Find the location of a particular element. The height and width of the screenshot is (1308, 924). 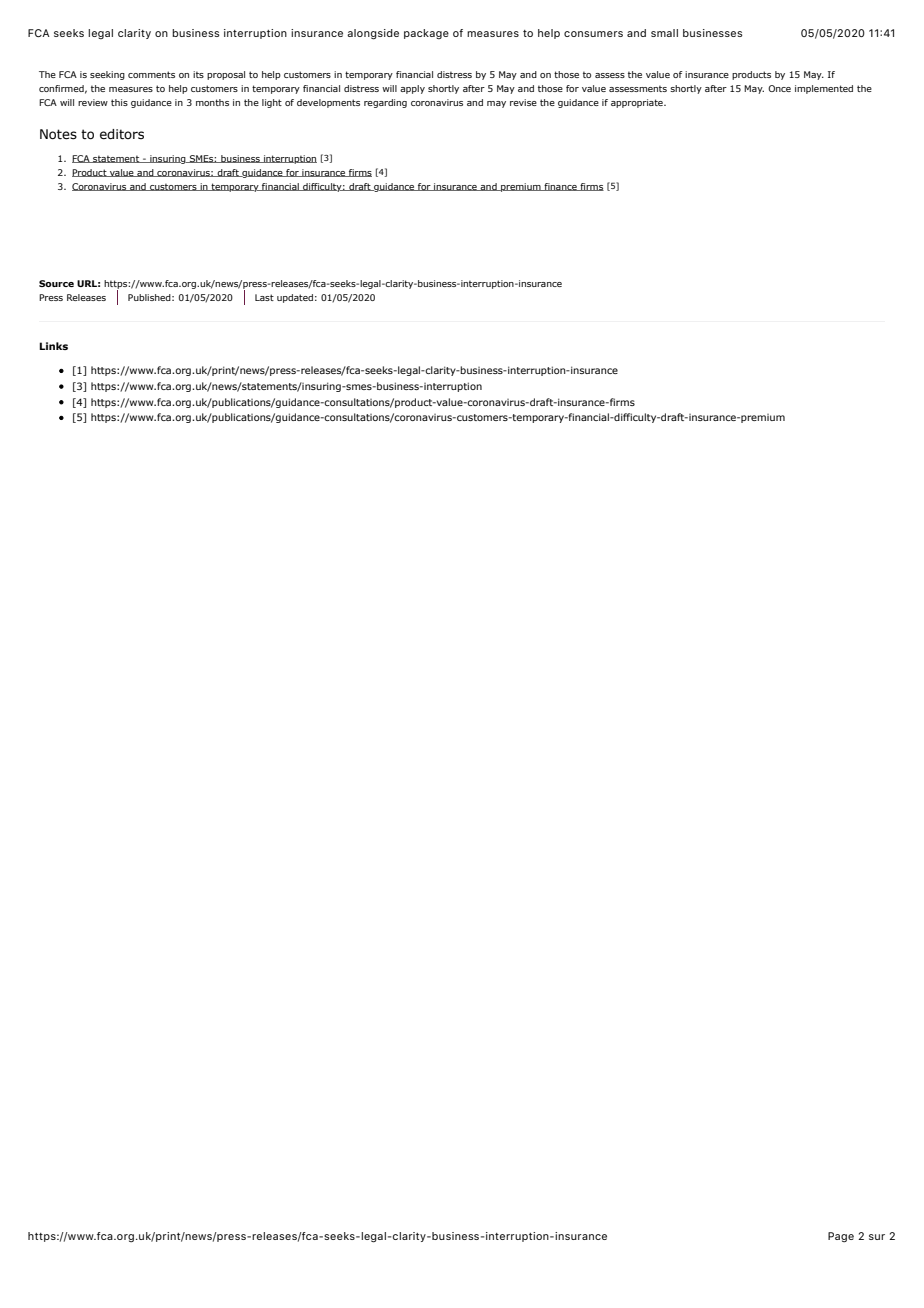

Last is located at coordinates (264, 297).
